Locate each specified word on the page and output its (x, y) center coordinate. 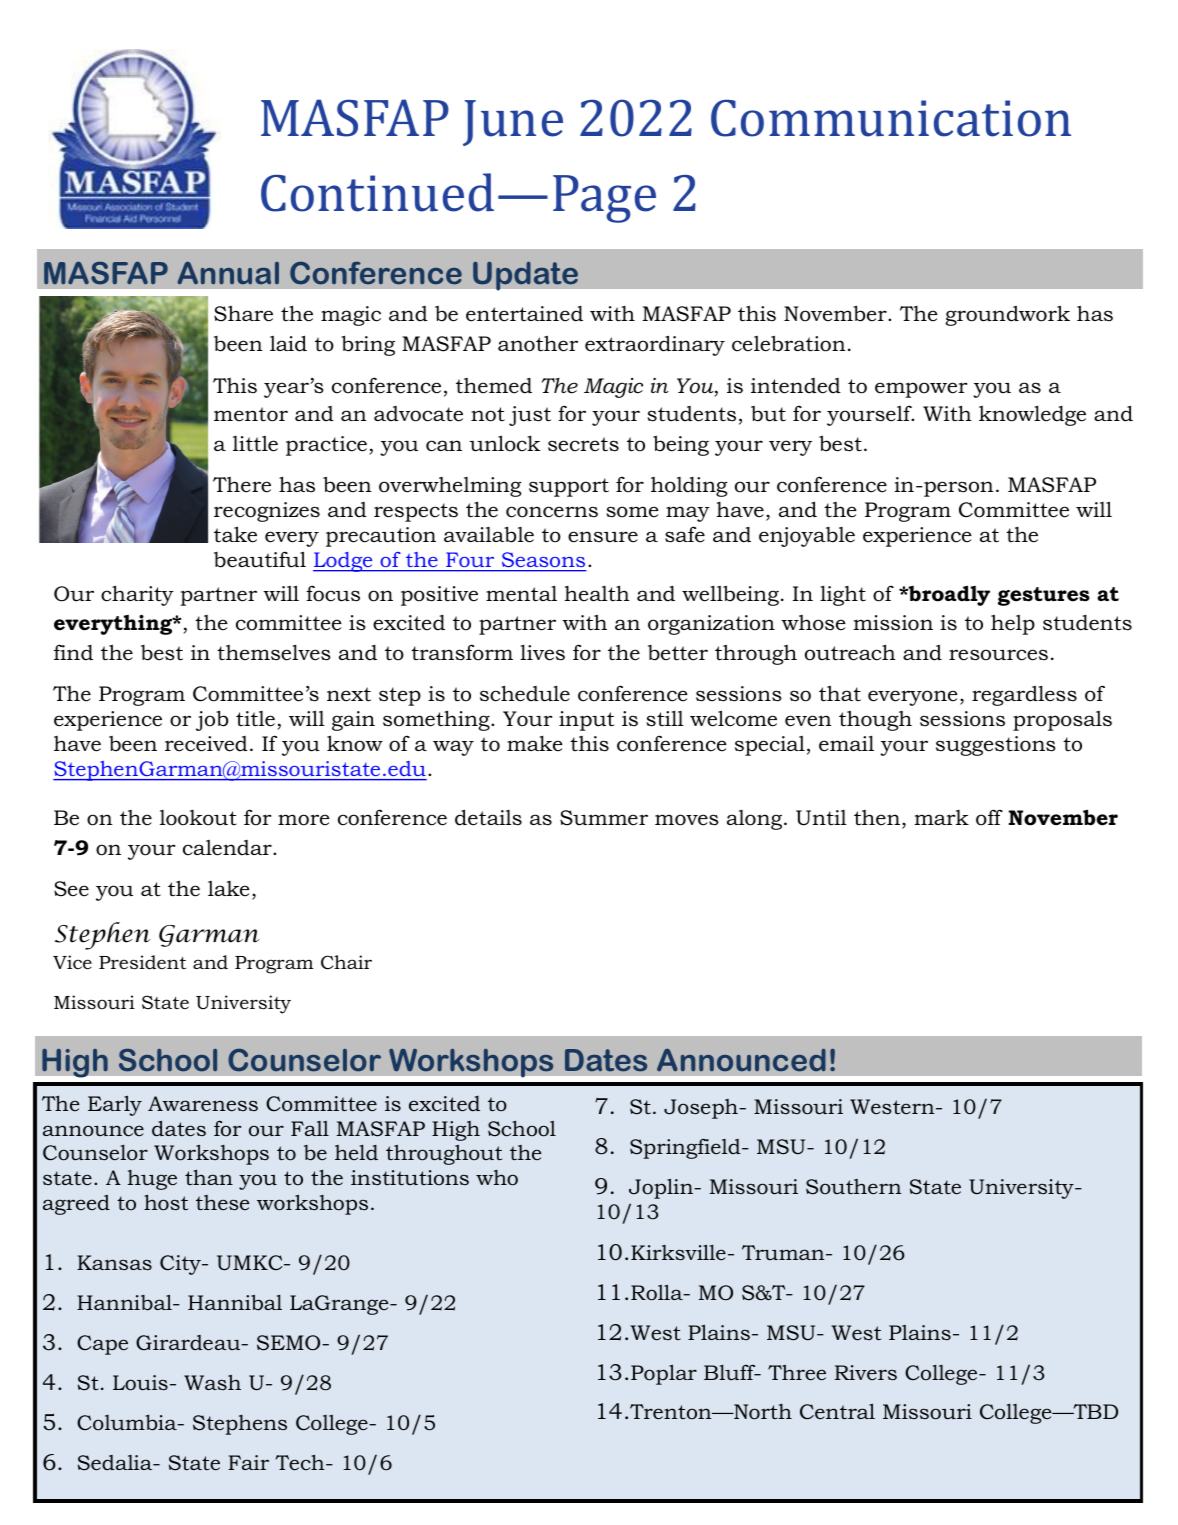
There (242, 485)
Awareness (203, 1104)
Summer (604, 818)
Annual (228, 273)
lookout (198, 818)
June (513, 123)
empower (921, 390)
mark (941, 817)
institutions (410, 1178)
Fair (248, 1462)
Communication (891, 118)
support (569, 487)
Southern (854, 1187)
